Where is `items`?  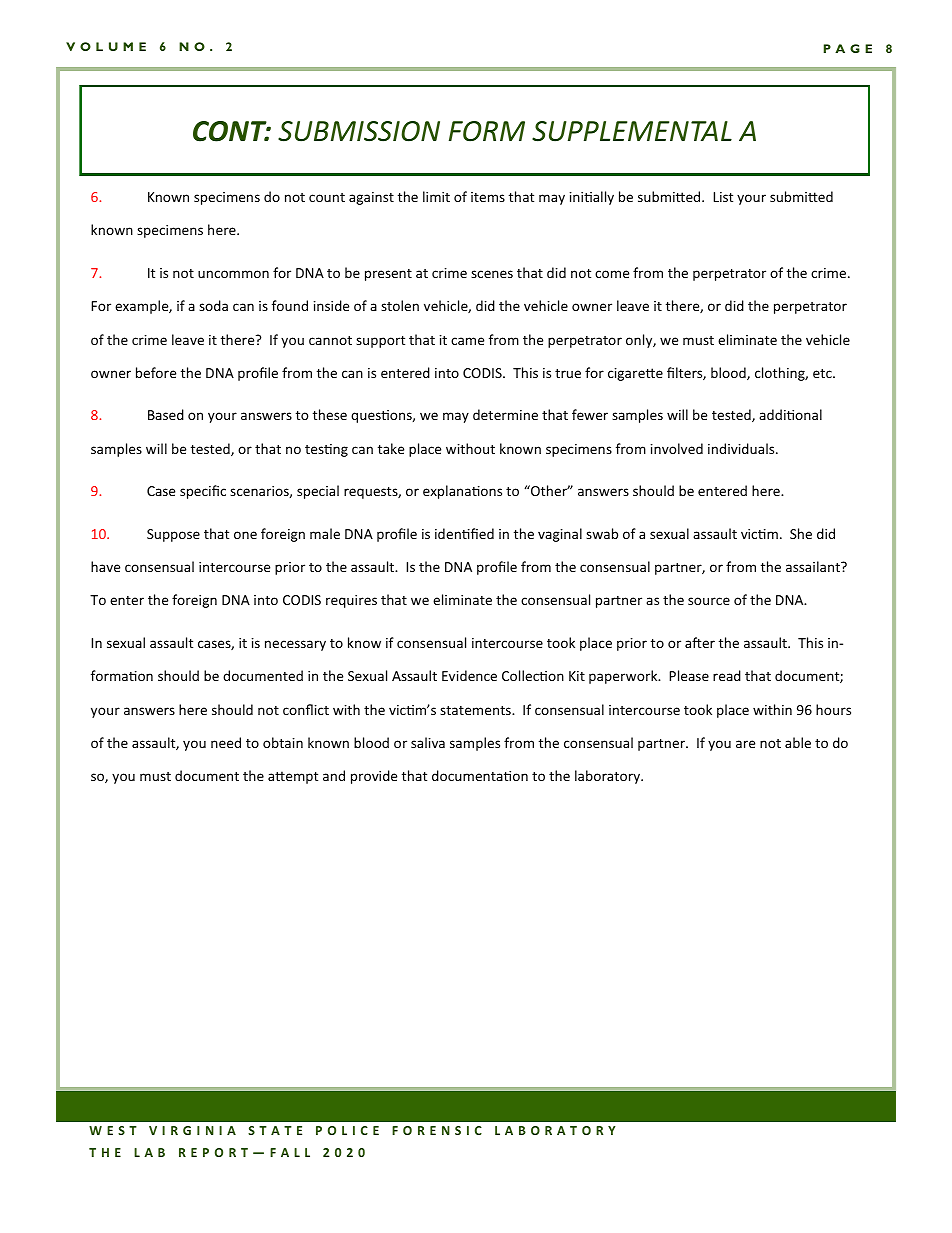 items is located at coordinates (488, 197).
